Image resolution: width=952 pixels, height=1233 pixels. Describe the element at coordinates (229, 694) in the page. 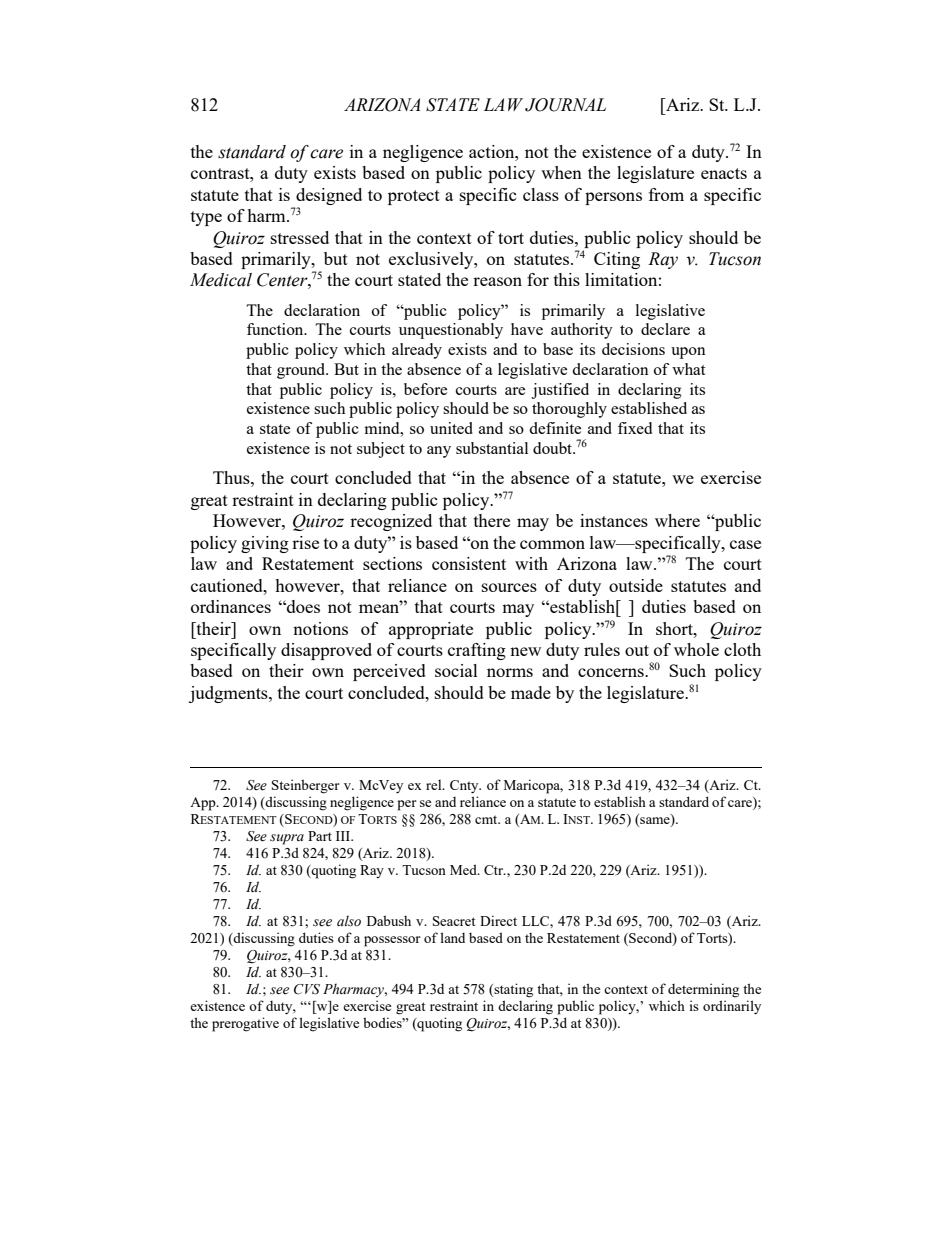

I see `judgments` at that location.
